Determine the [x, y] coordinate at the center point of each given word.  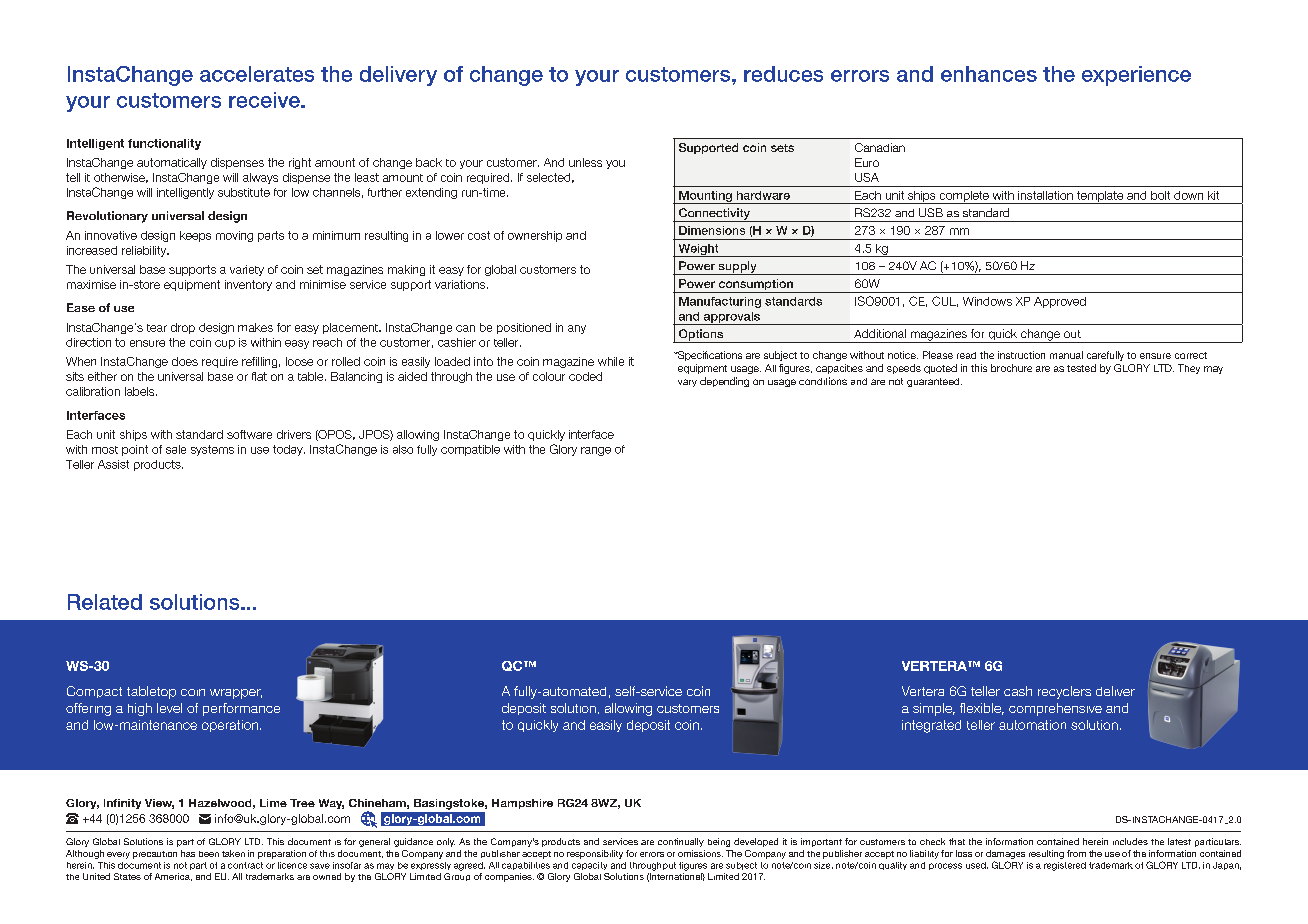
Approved [1060, 302]
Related [105, 602]
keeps [195, 236]
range [596, 451]
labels [141, 391]
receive [266, 100]
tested [1081, 368]
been [209, 854]
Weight [698, 250]
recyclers [1064, 692]
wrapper [236, 694]
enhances [989, 74]
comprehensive [1055, 709]
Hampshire [522, 804]
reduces [783, 74]
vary [687, 383]
